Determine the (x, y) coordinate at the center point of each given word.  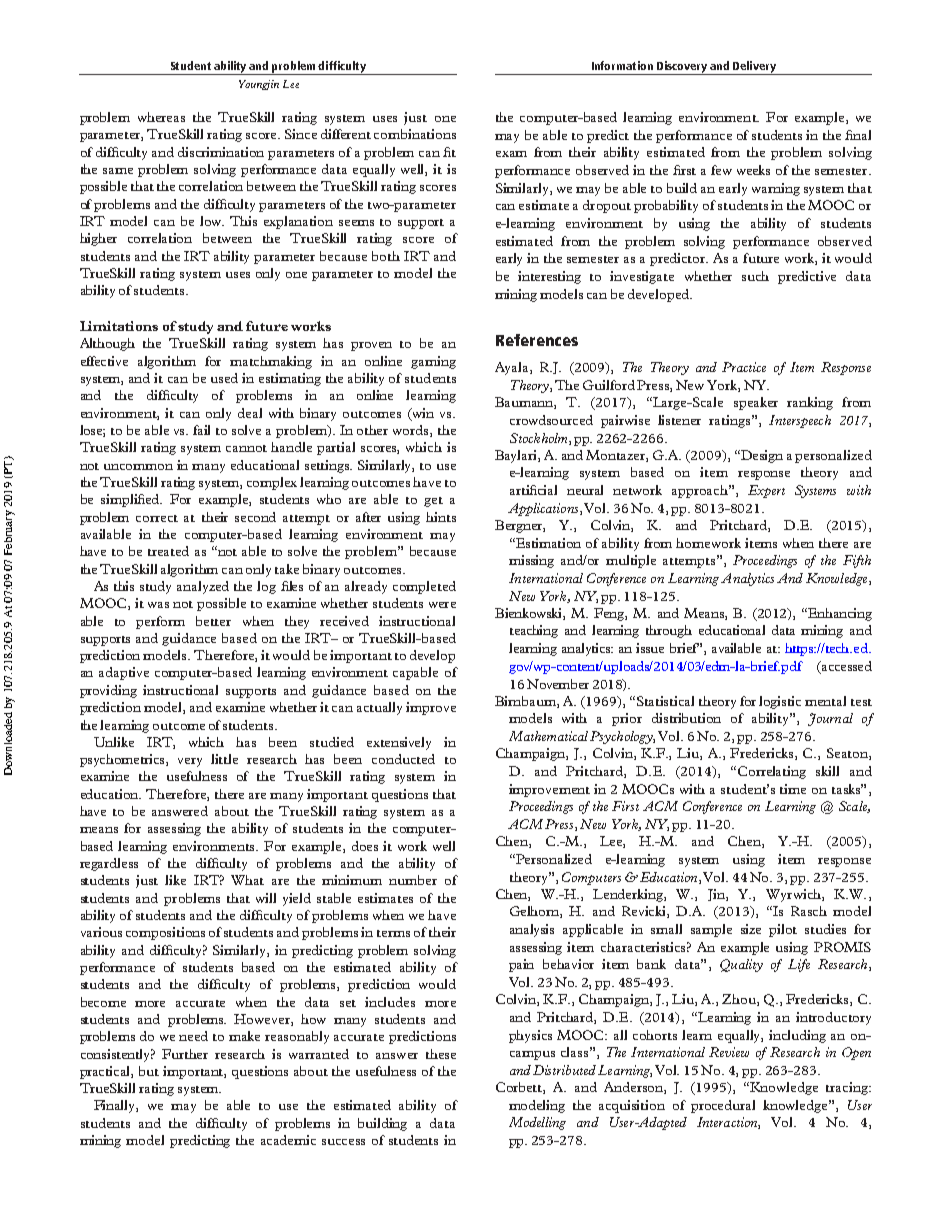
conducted (403, 759)
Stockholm (540, 439)
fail (201, 430)
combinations (415, 134)
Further (185, 1054)
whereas (161, 117)
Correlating (772, 772)
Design (761, 456)
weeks (753, 170)
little (224, 759)
